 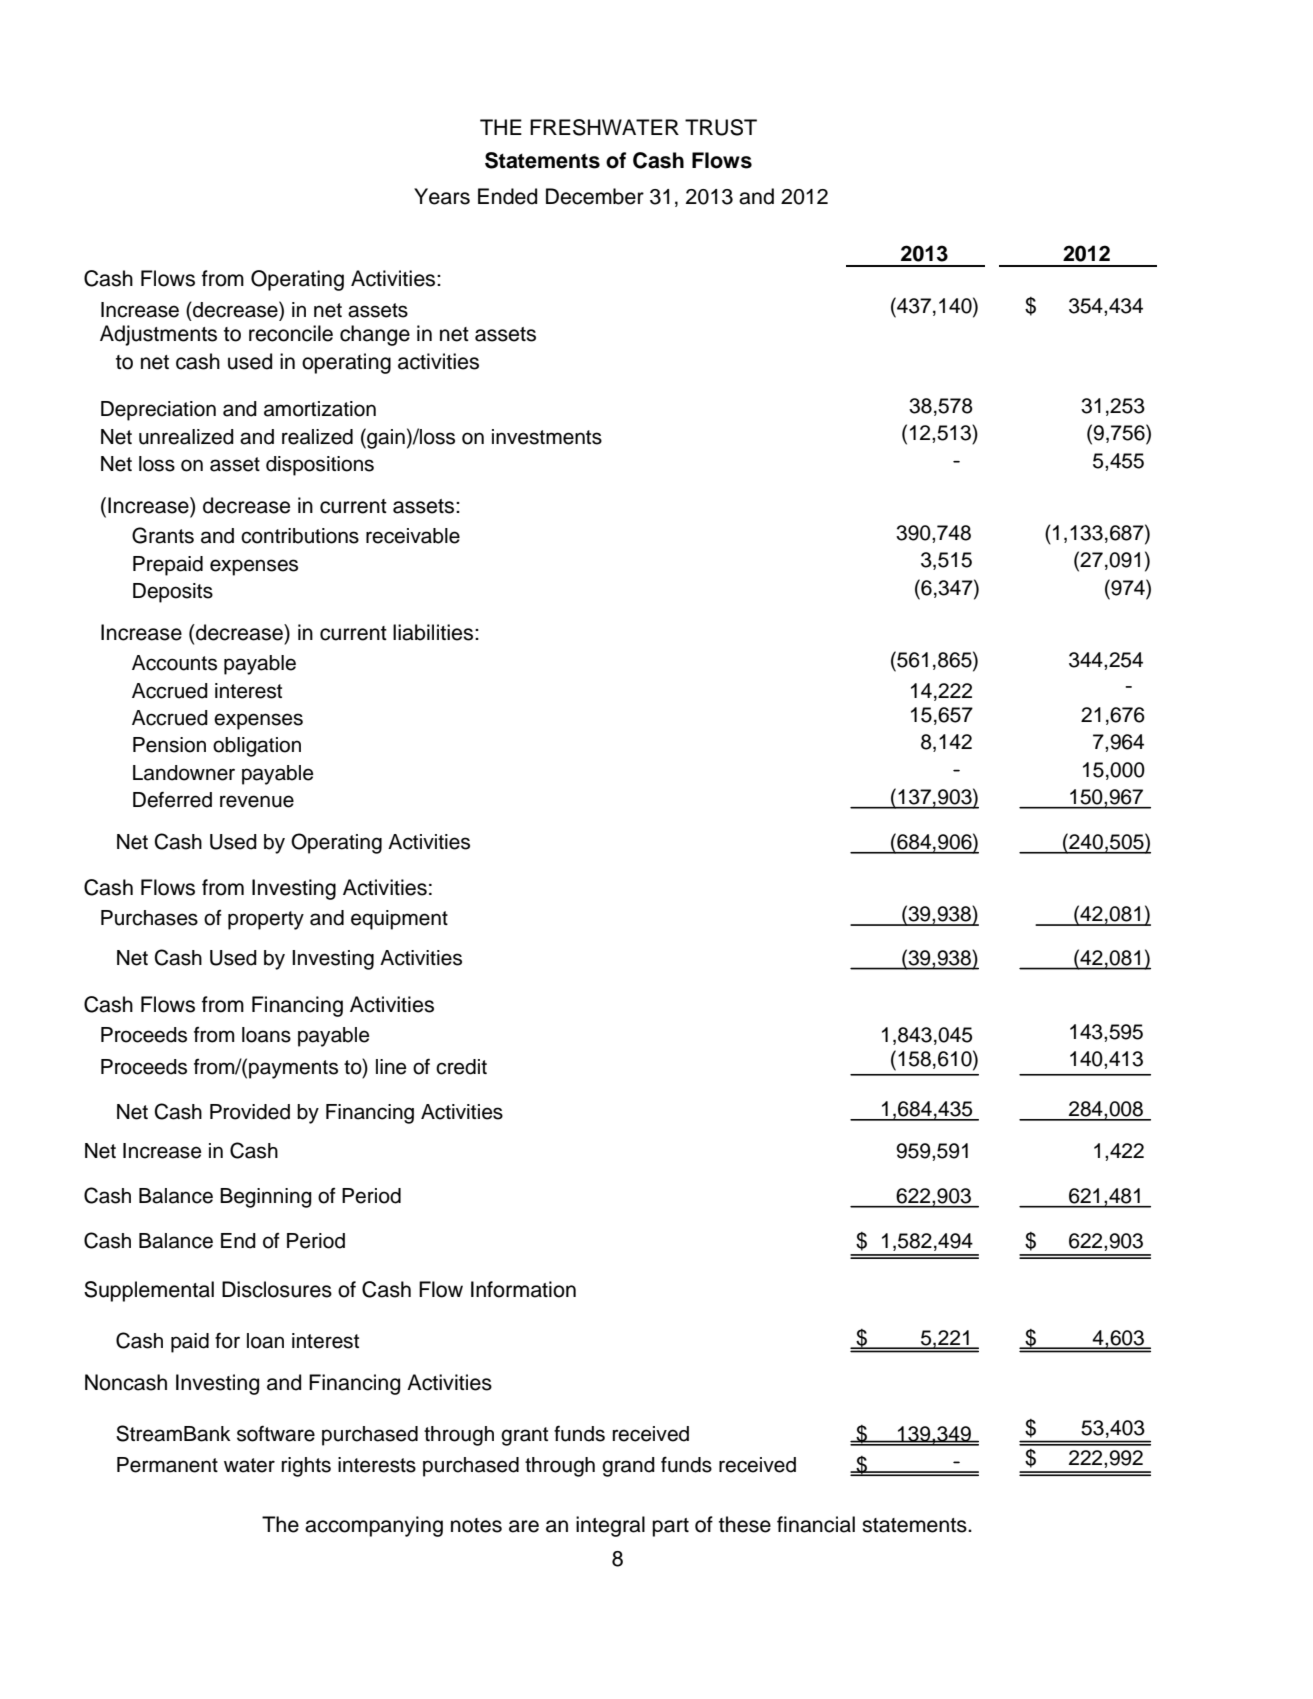 I want to click on TRUST, so click(x=721, y=127).
